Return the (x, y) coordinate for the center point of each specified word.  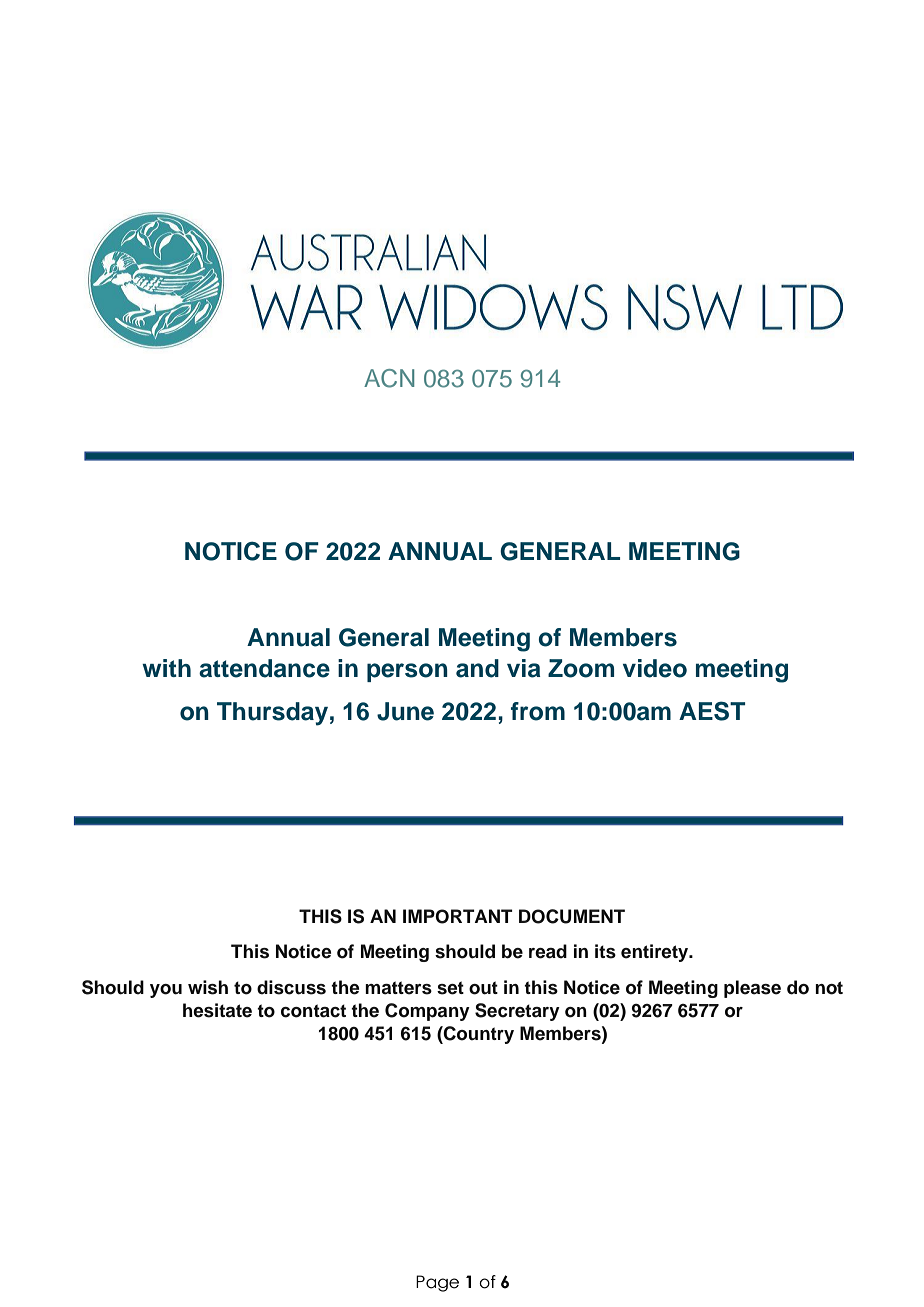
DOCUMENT (572, 916)
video (655, 668)
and (477, 668)
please (752, 989)
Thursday (272, 714)
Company (427, 1012)
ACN (389, 378)
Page (437, 1283)
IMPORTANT (458, 916)
